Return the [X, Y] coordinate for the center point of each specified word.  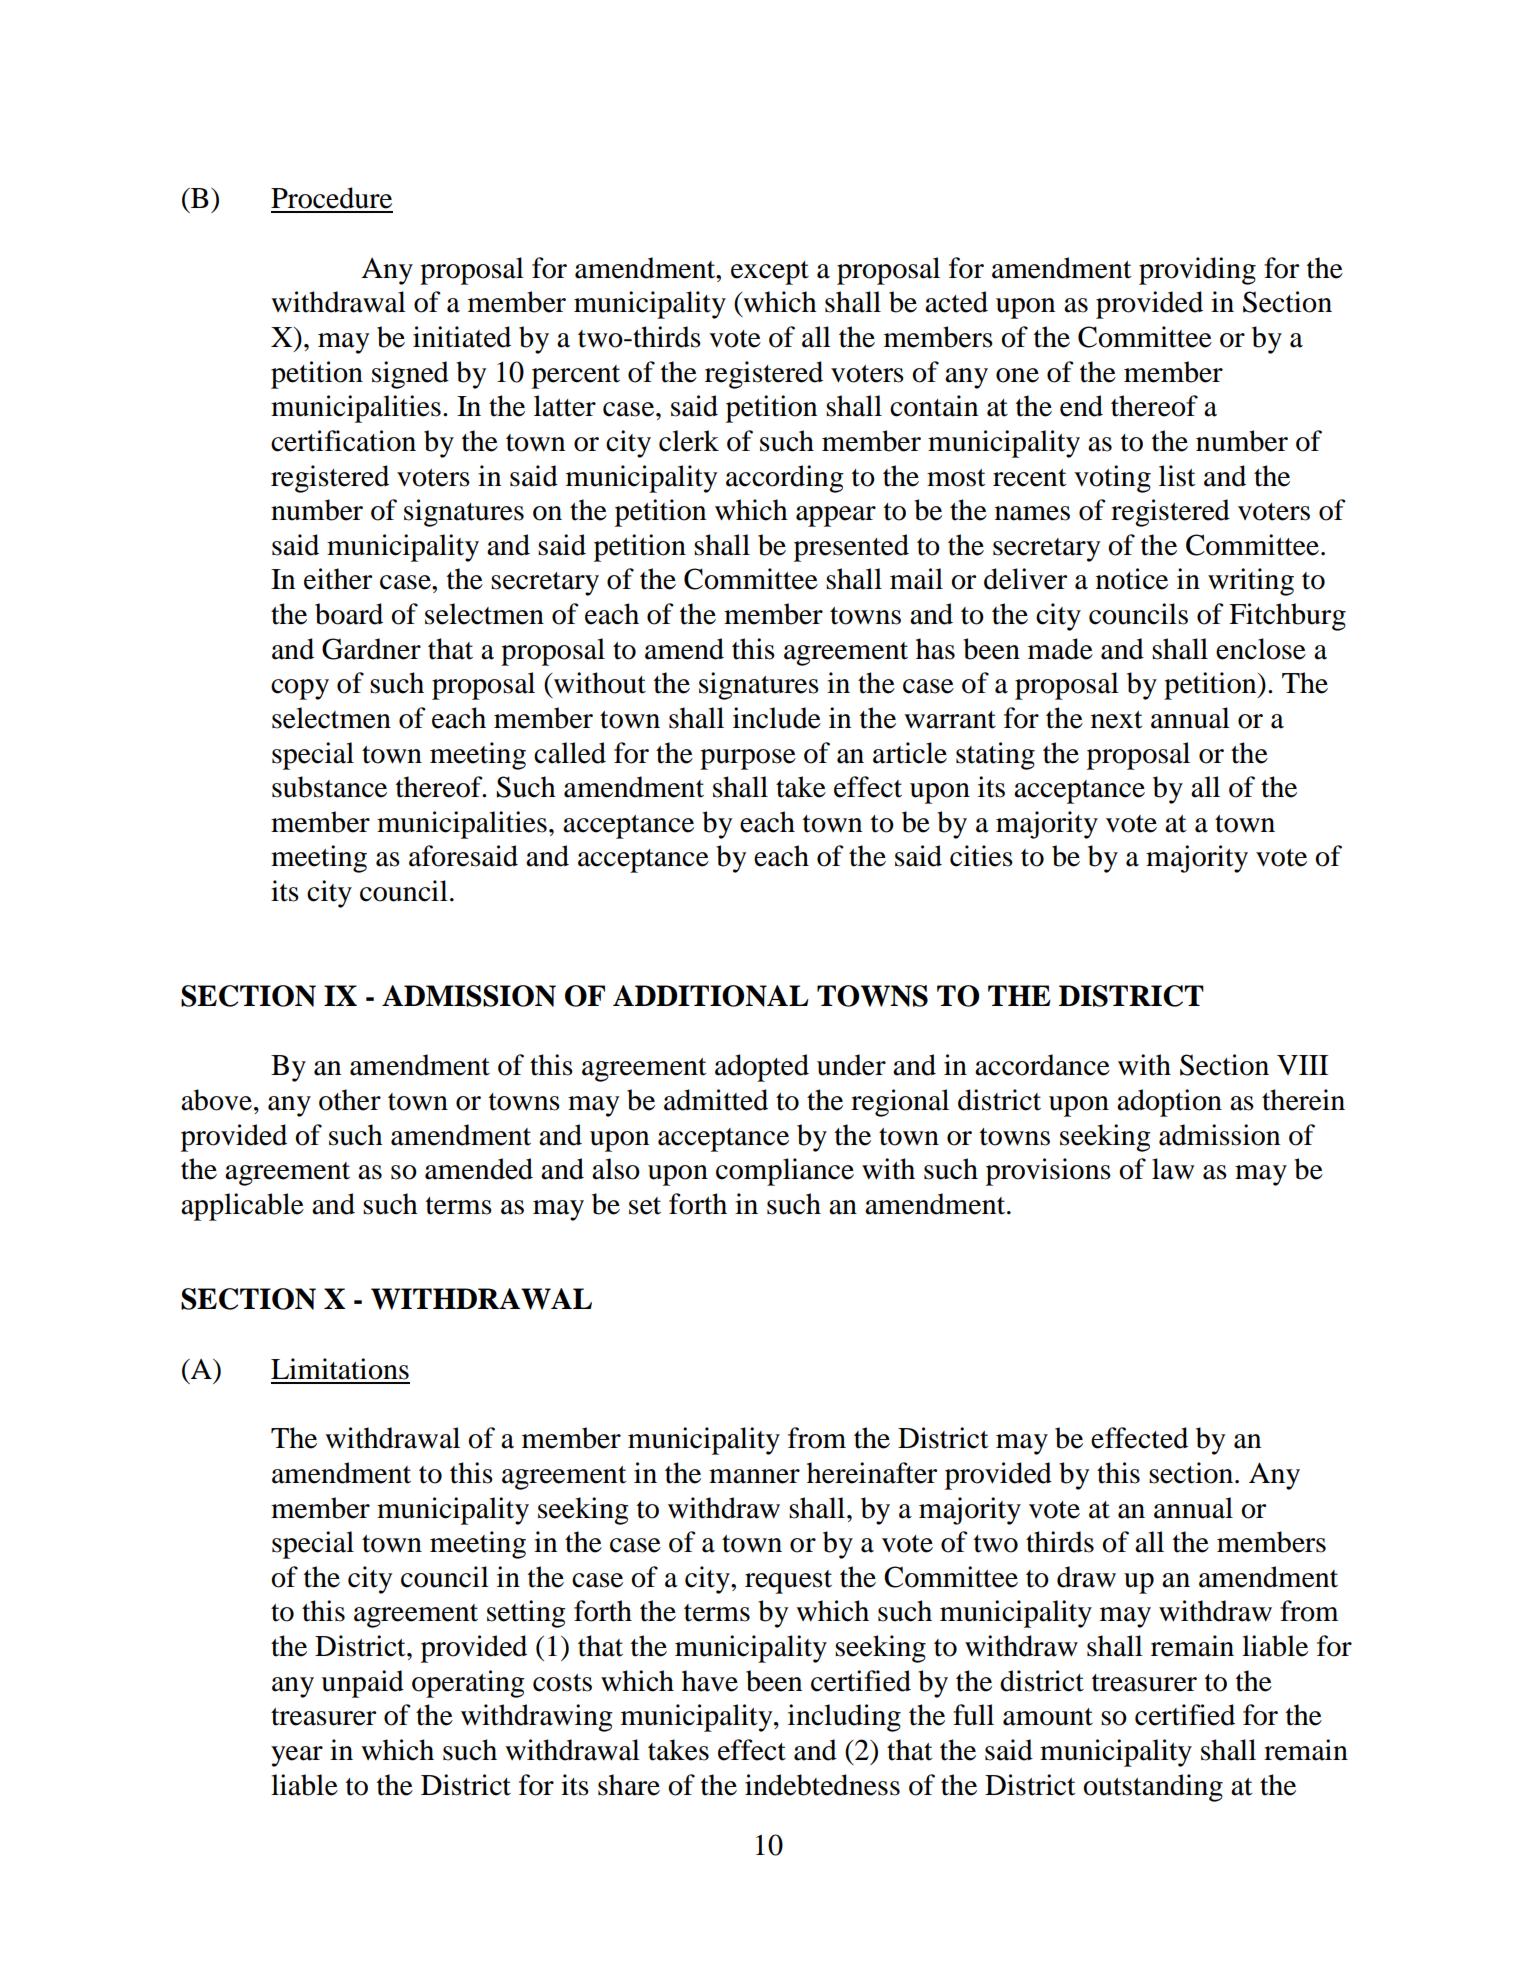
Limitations [340, 1369]
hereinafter [872, 1473]
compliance [785, 1172]
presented [851, 548]
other [350, 1100]
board [349, 614]
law [1173, 1169]
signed [410, 375]
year [297, 1756]
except [770, 273]
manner [754, 1476]
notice [1132, 579]
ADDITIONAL [711, 996]
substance [329, 787]
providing [1197, 271]
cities [981, 856]
